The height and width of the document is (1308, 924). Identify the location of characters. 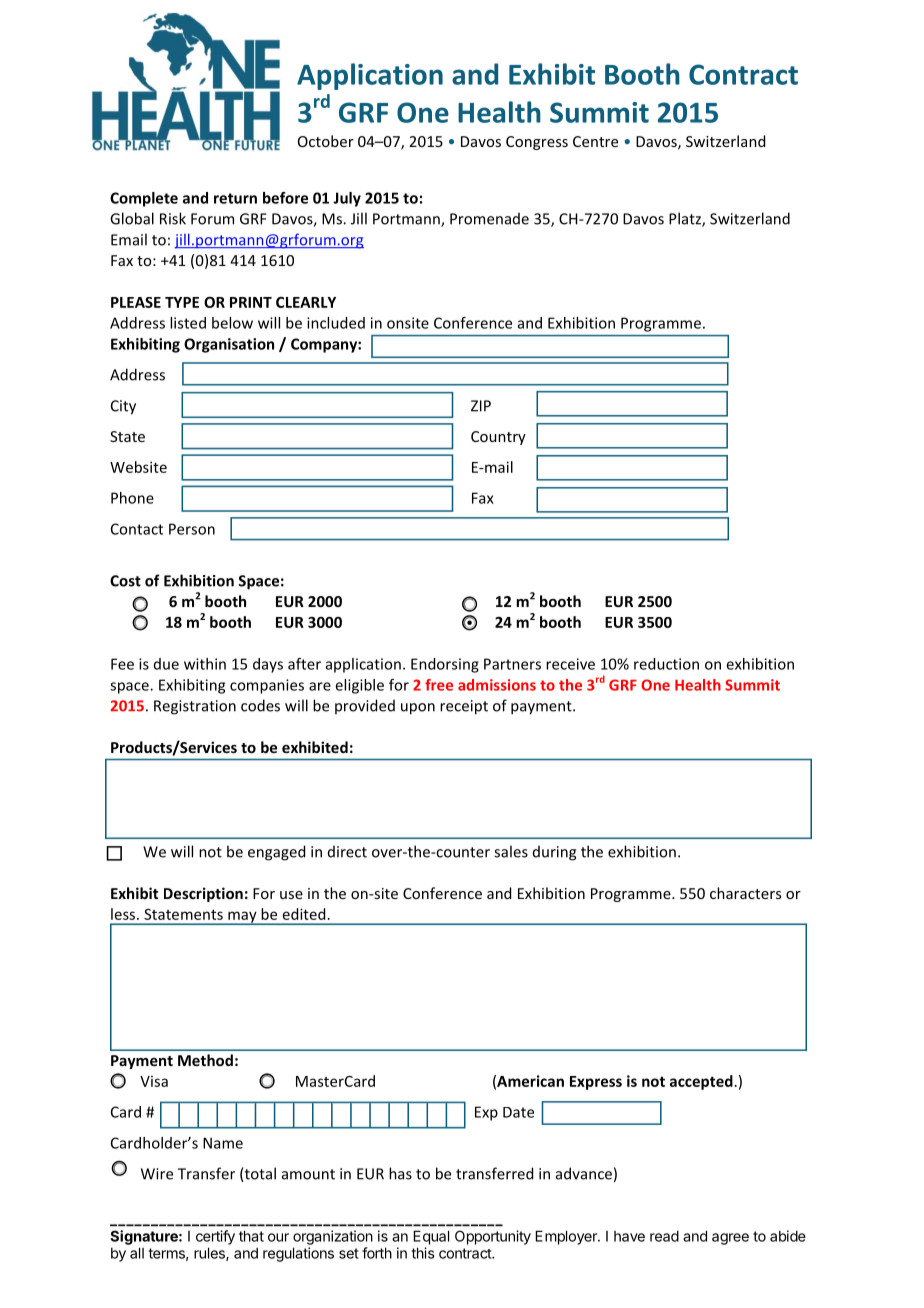
(745, 893).
